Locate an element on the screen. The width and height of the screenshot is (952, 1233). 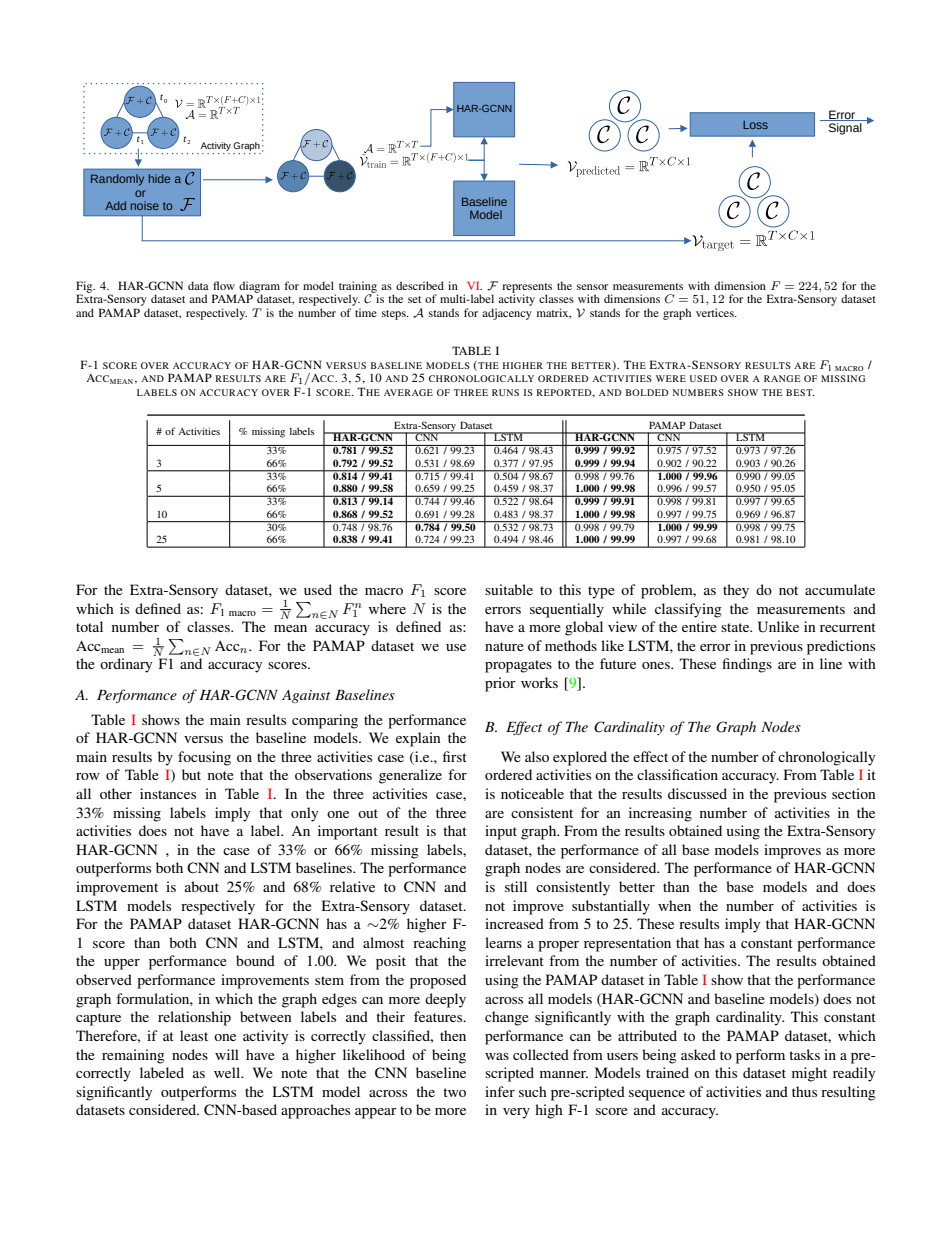
nature is located at coordinates (504, 646).
